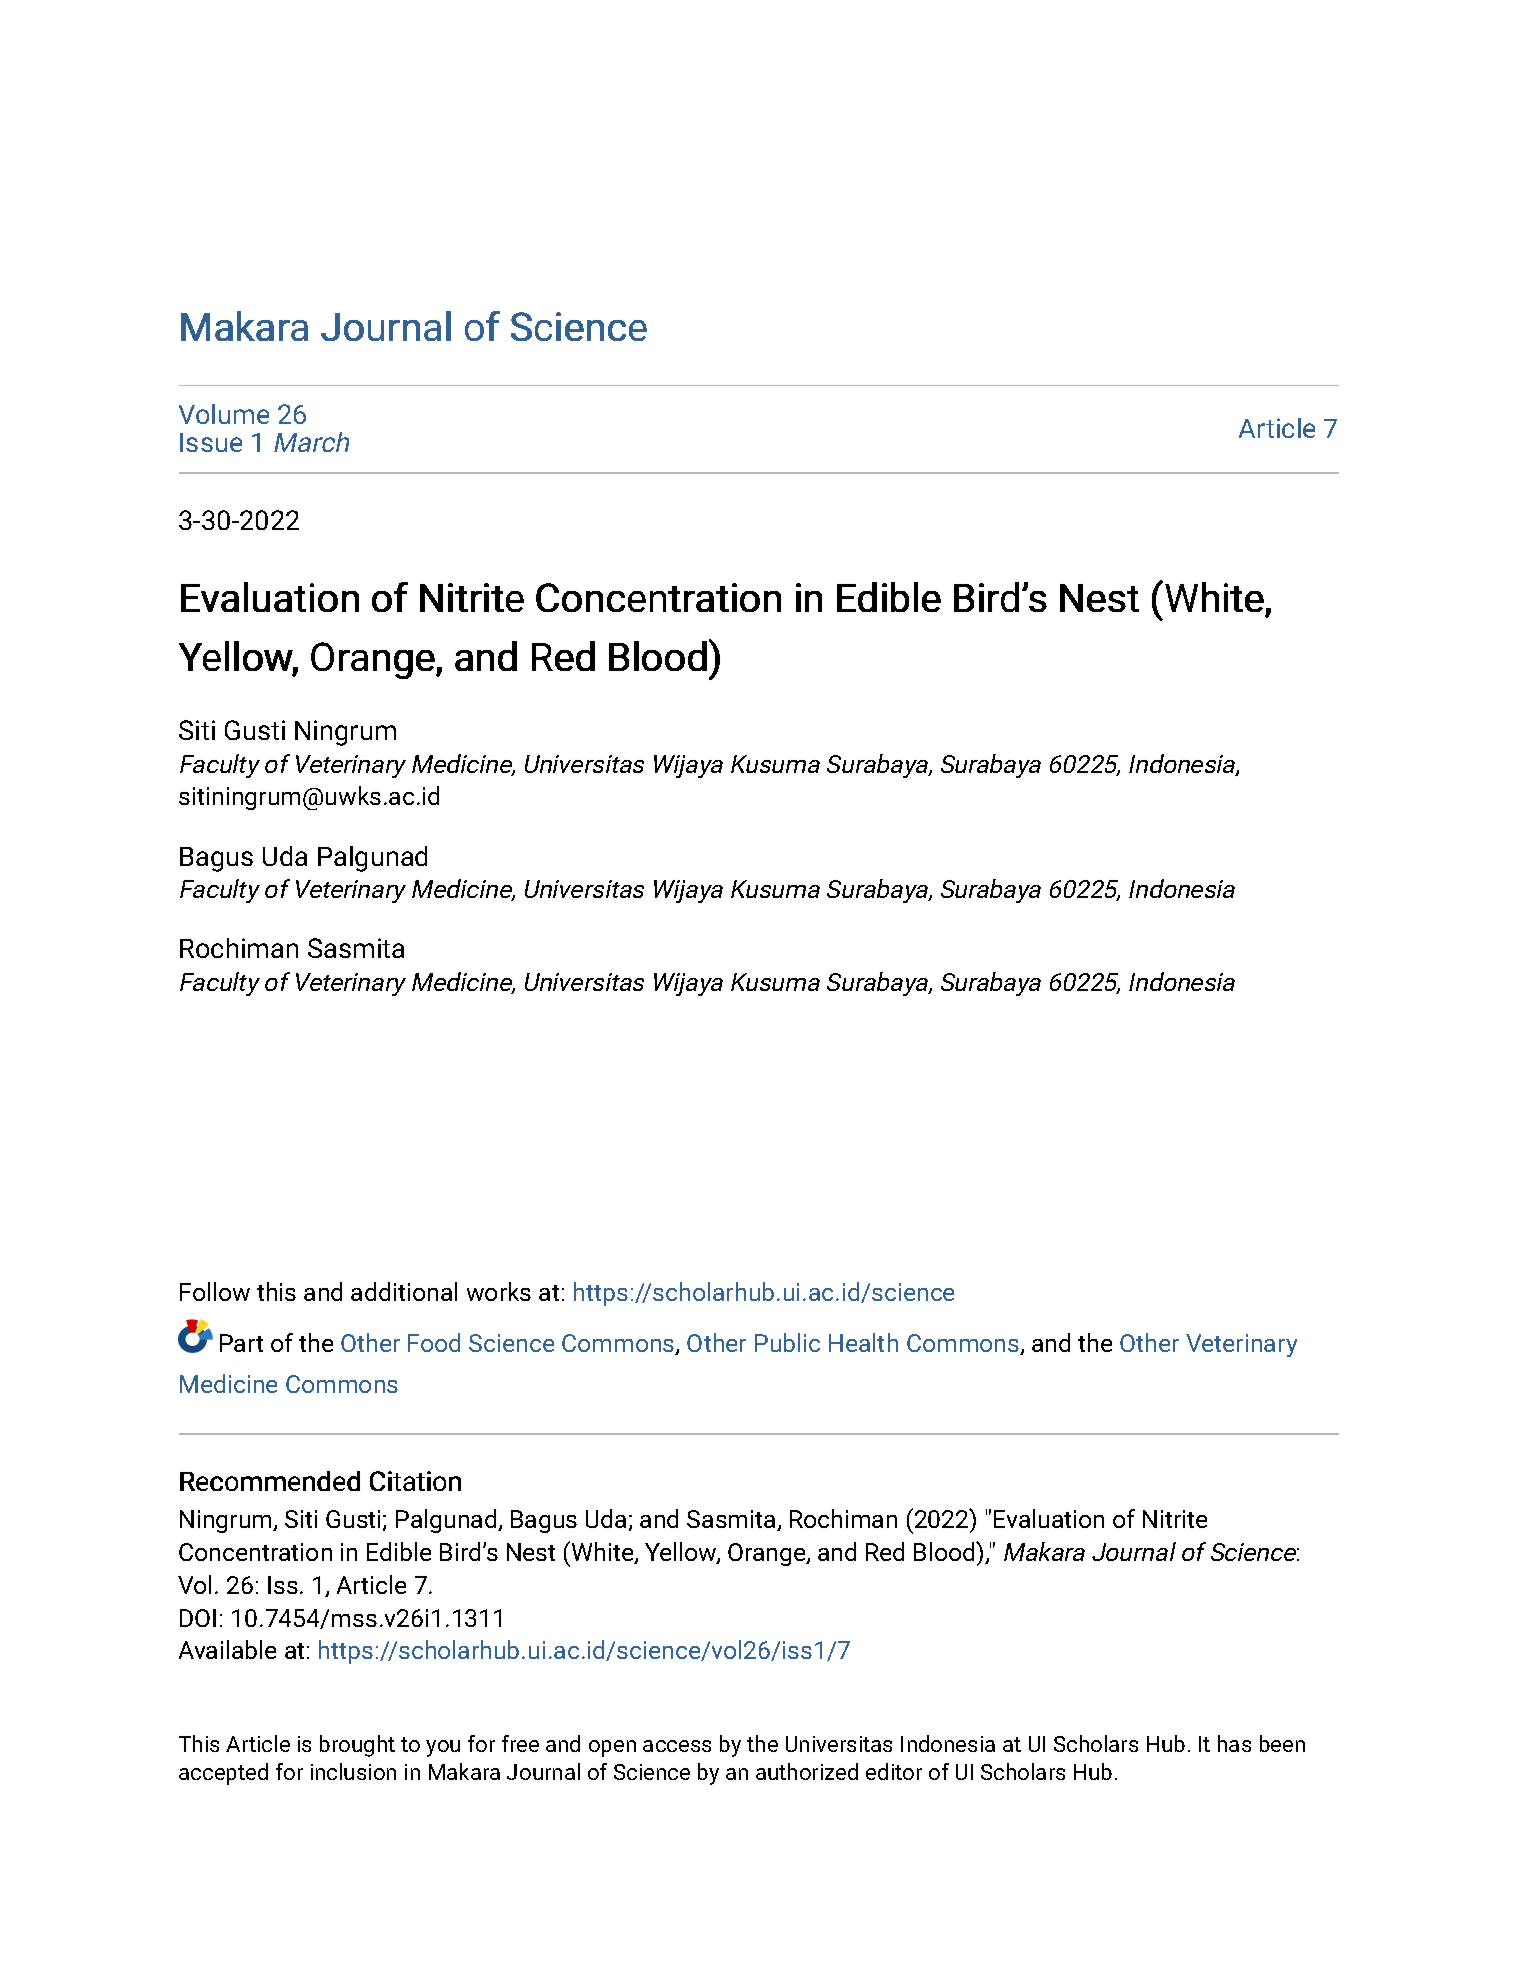 Image resolution: width=1518 pixels, height=1965 pixels. Describe the element at coordinates (270, 1481) in the document. I see `Recommended` at that location.
